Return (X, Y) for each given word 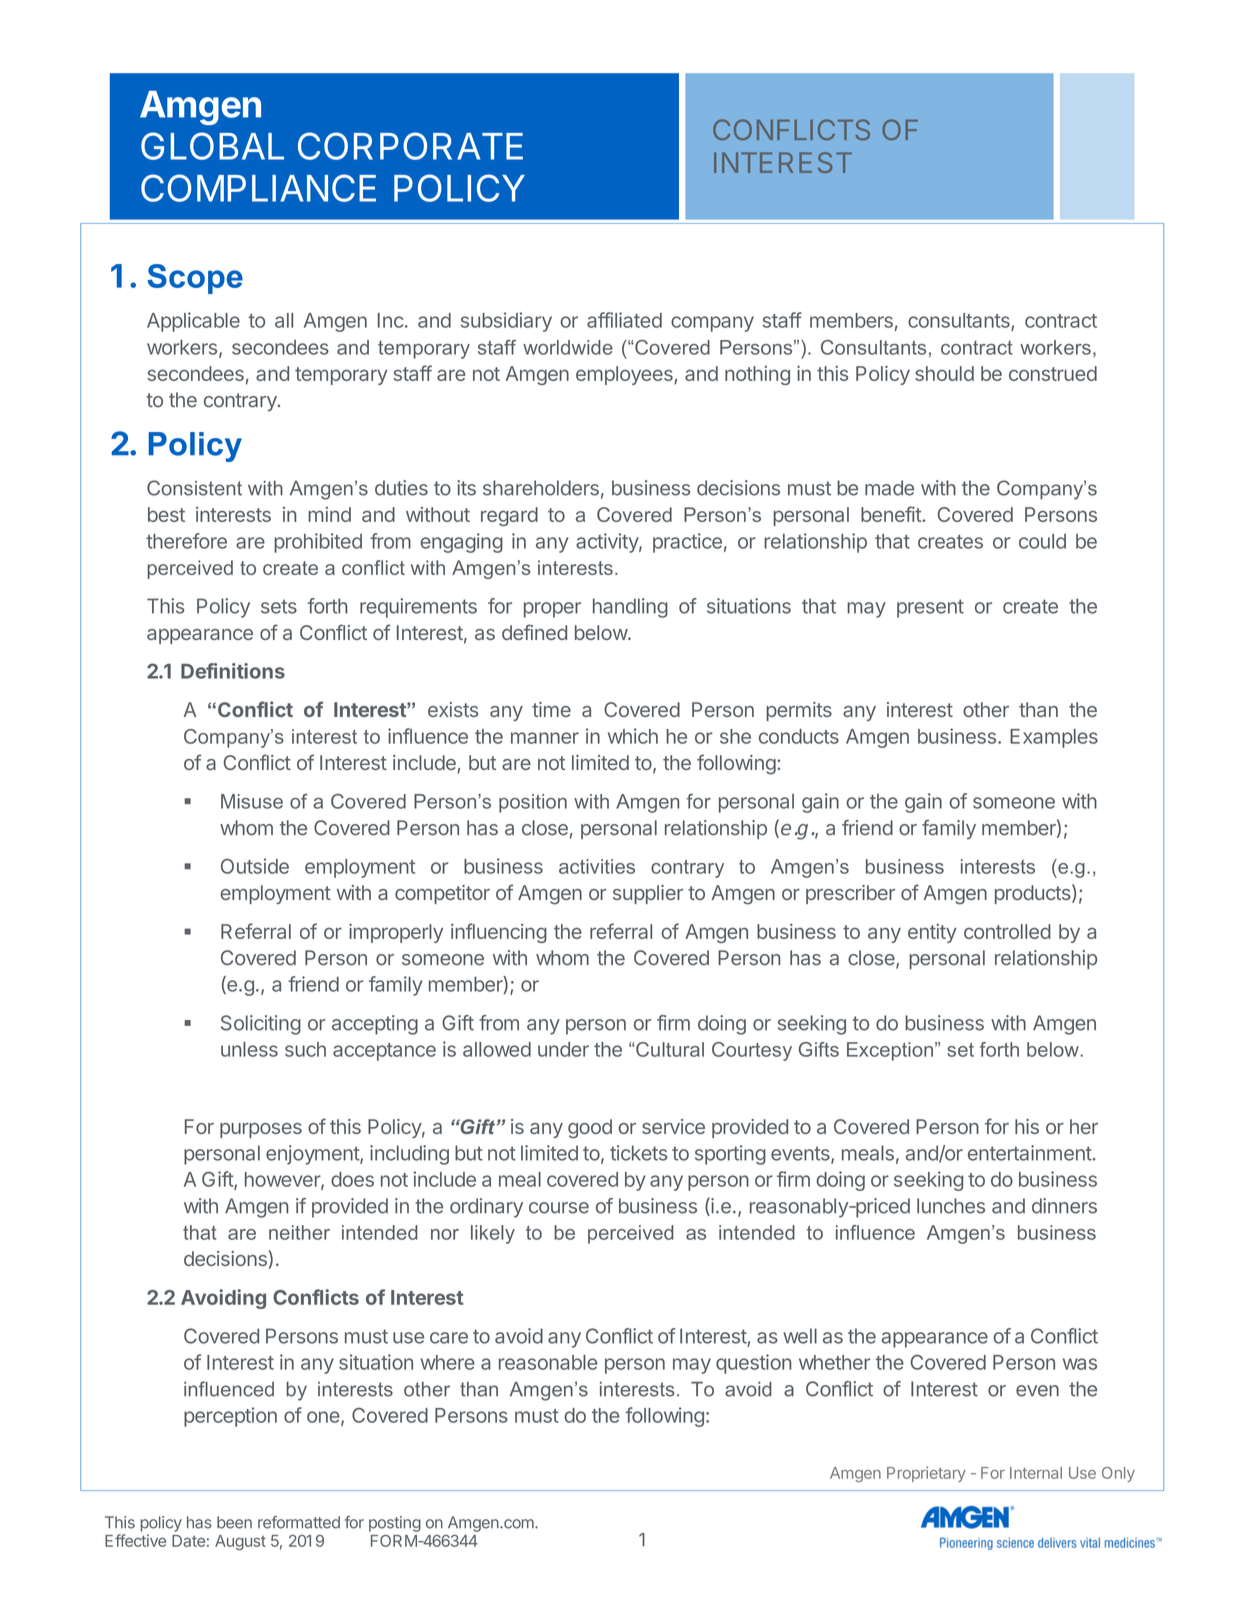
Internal (1036, 1473)
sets (279, 607)
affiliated (624, 320)
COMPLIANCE (258, 188)
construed (1053, 373)
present (930, 608)
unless (249, 1049)
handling (630, 608)
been (234, 1522)
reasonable (548, 1362)
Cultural (669, 1049)
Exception (890, 1051)
